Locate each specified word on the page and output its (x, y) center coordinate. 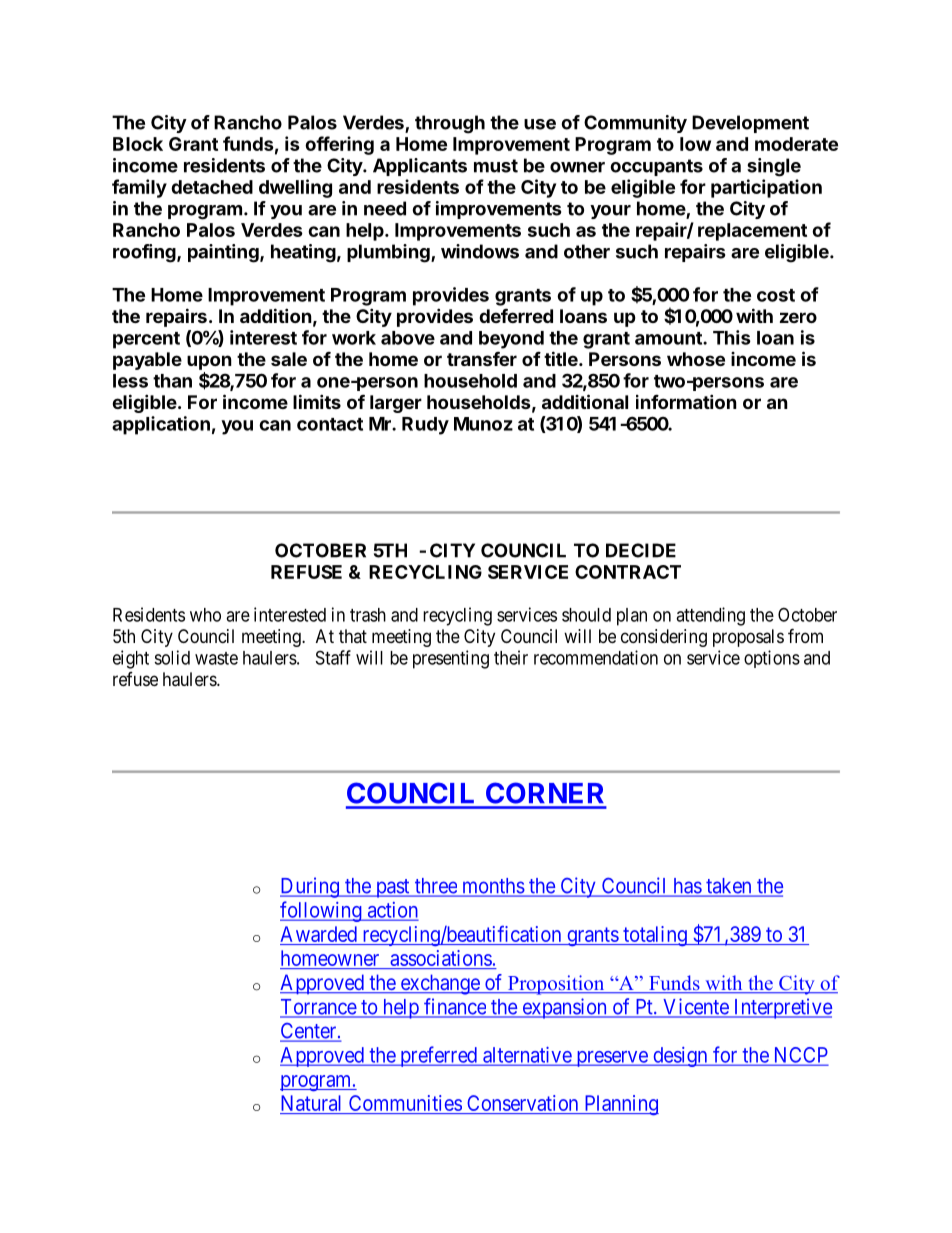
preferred (438, 1056)
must (496, 166)
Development (750, 124)
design (680, 1057)
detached (212, 187)
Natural (311, 1103)
